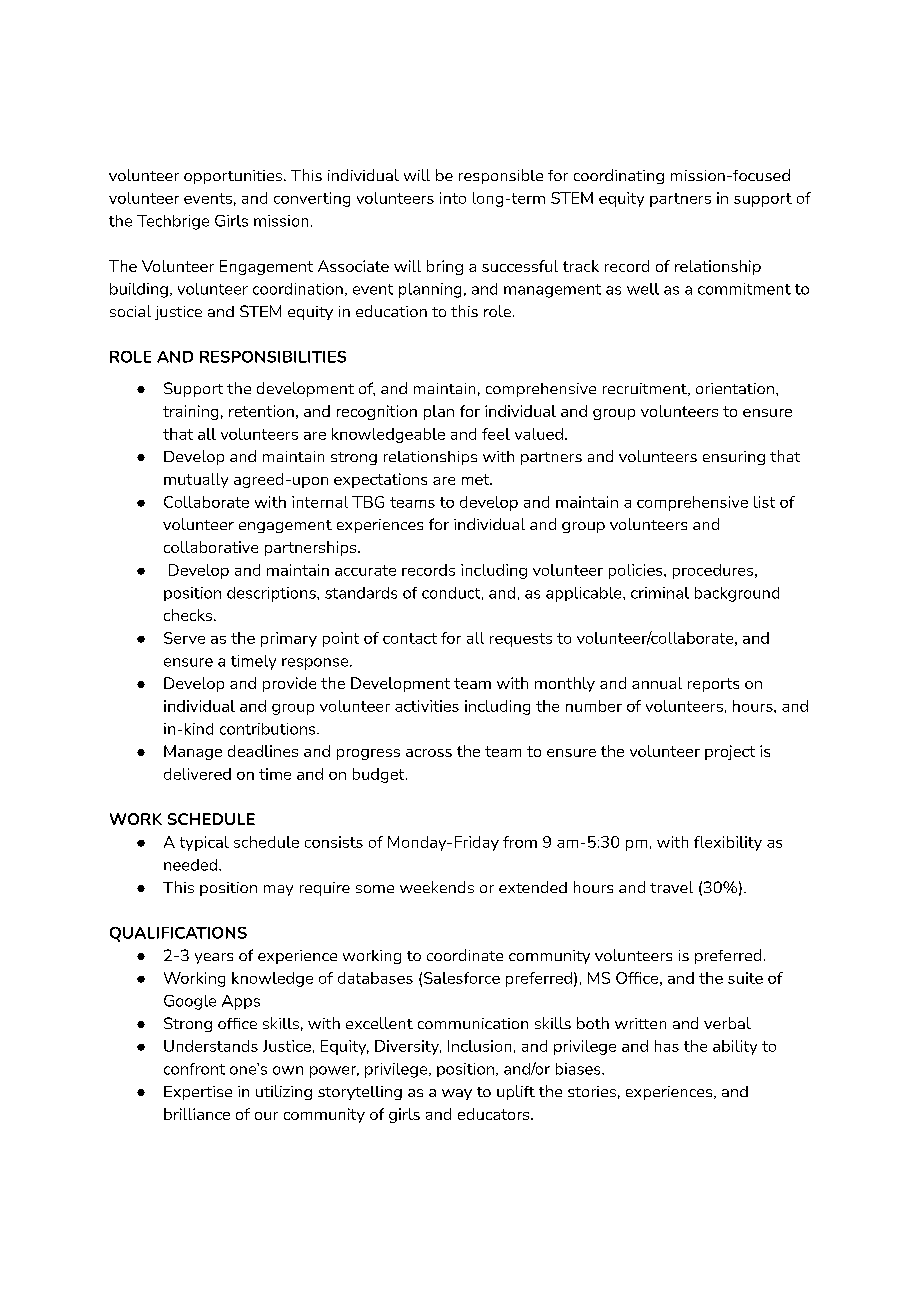 This page has width=924, height=1308. I want to click on contact, so click(410, 638).
